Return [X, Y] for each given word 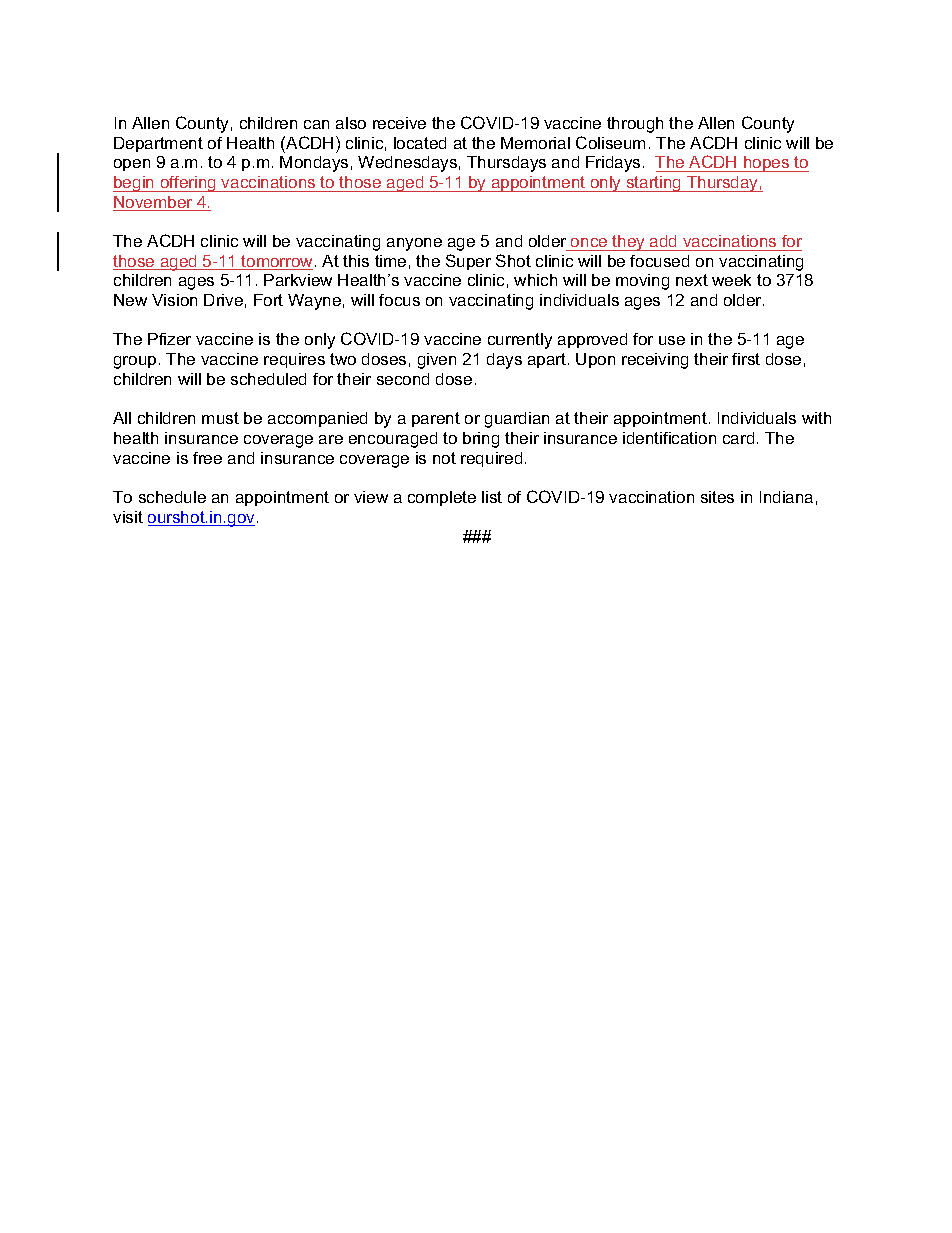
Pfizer [169, 339]
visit [128, 517]
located [420, 143]
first [746, 359]
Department [158, 144]
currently [520, 341]
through [635, 125]
